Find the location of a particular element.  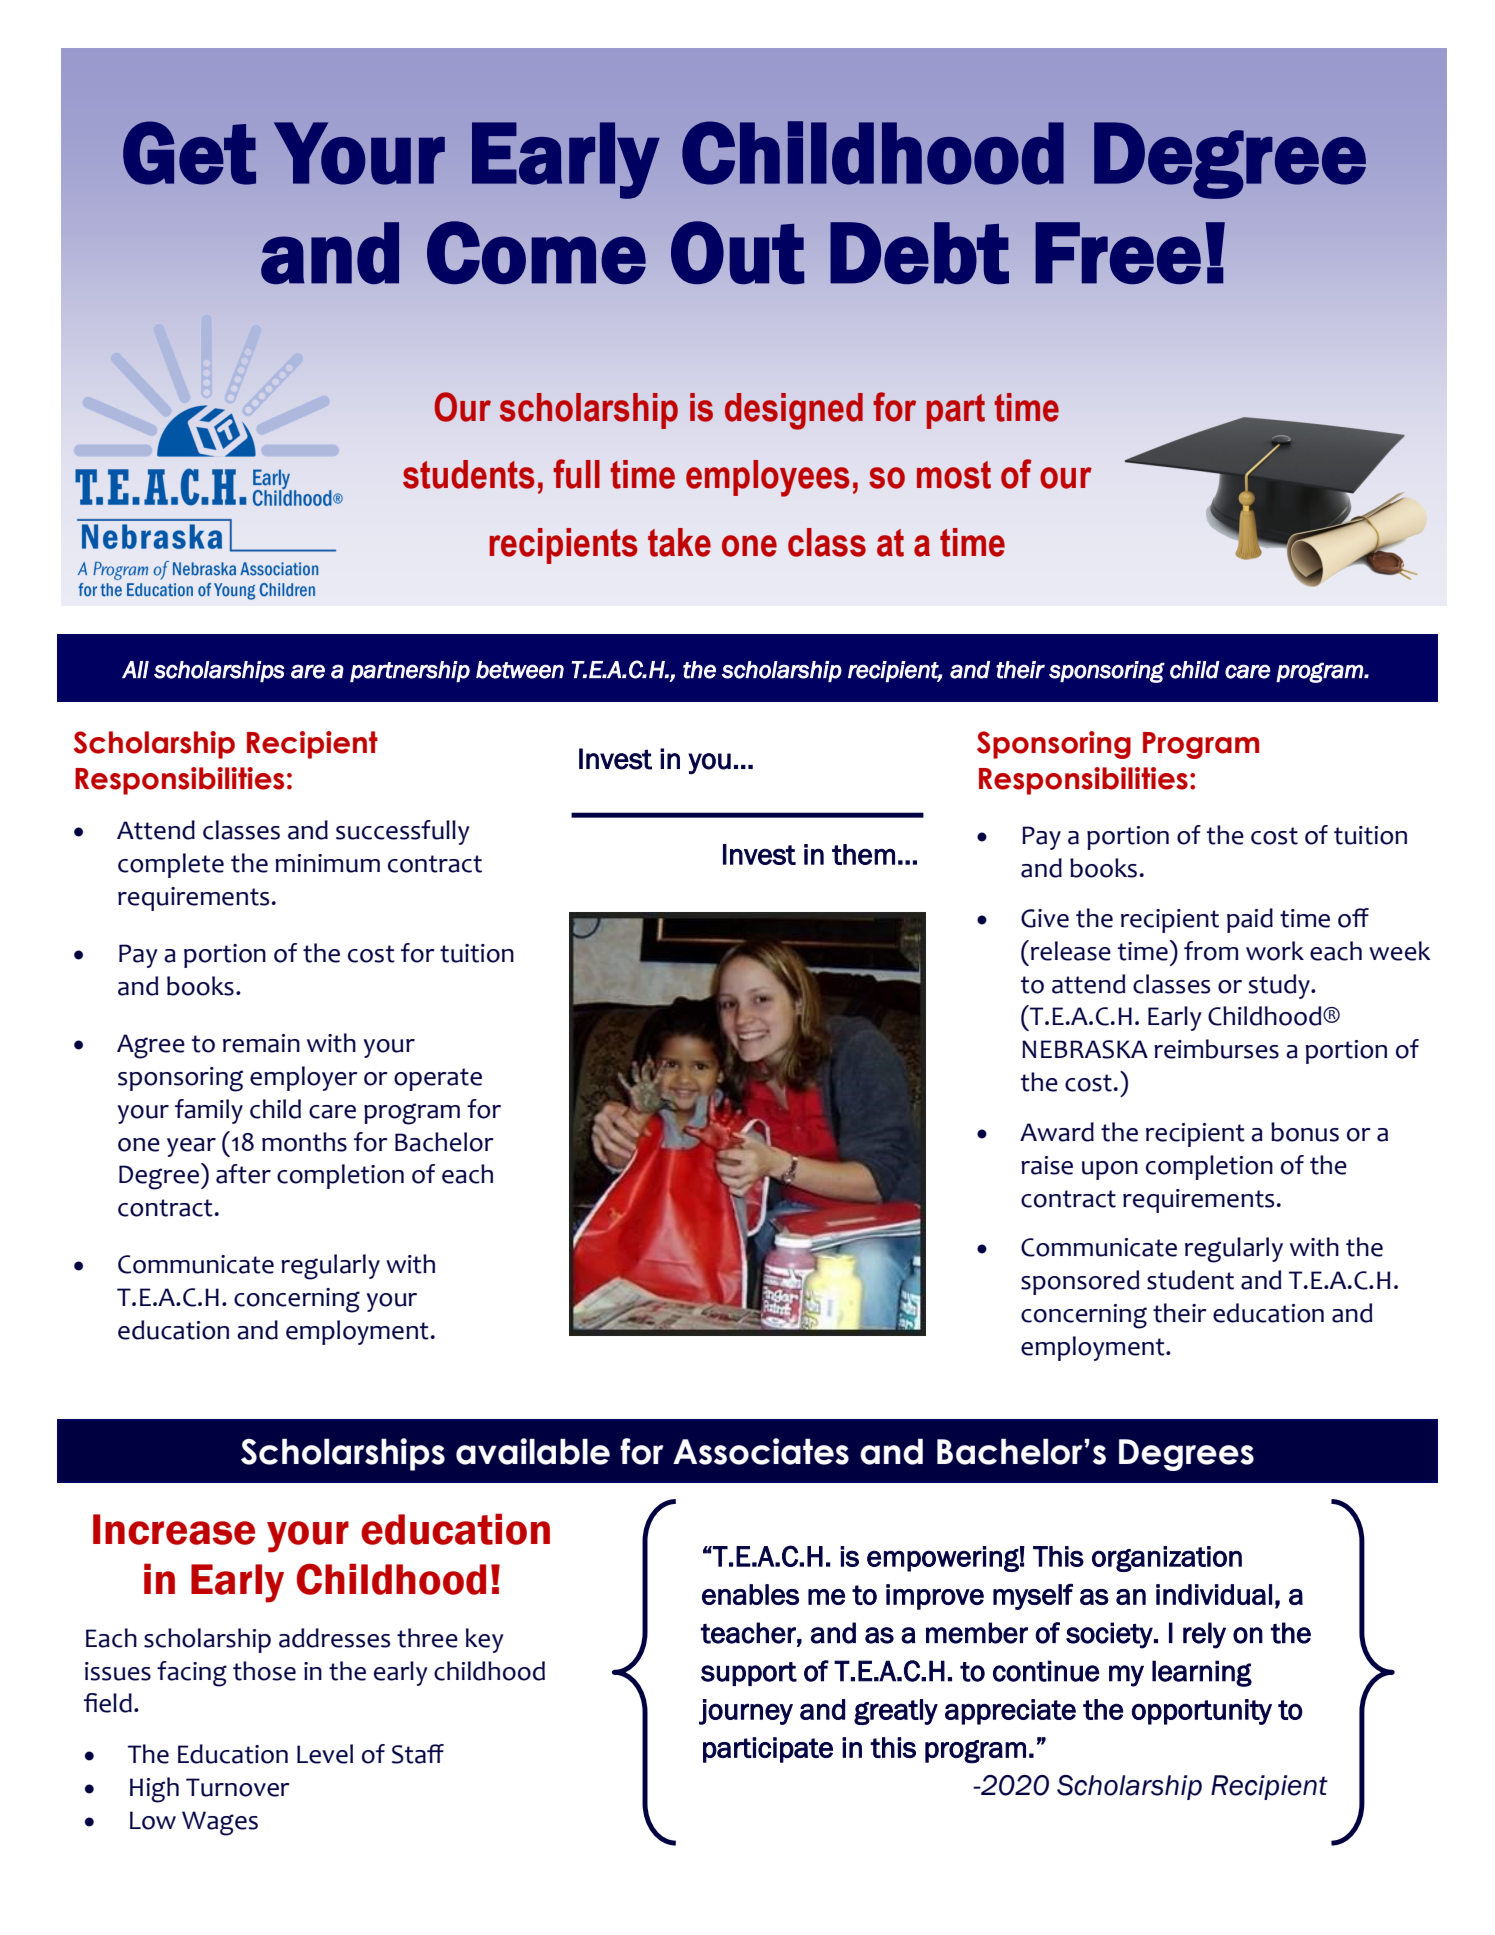

Out is located at coordinates (737, 252).
